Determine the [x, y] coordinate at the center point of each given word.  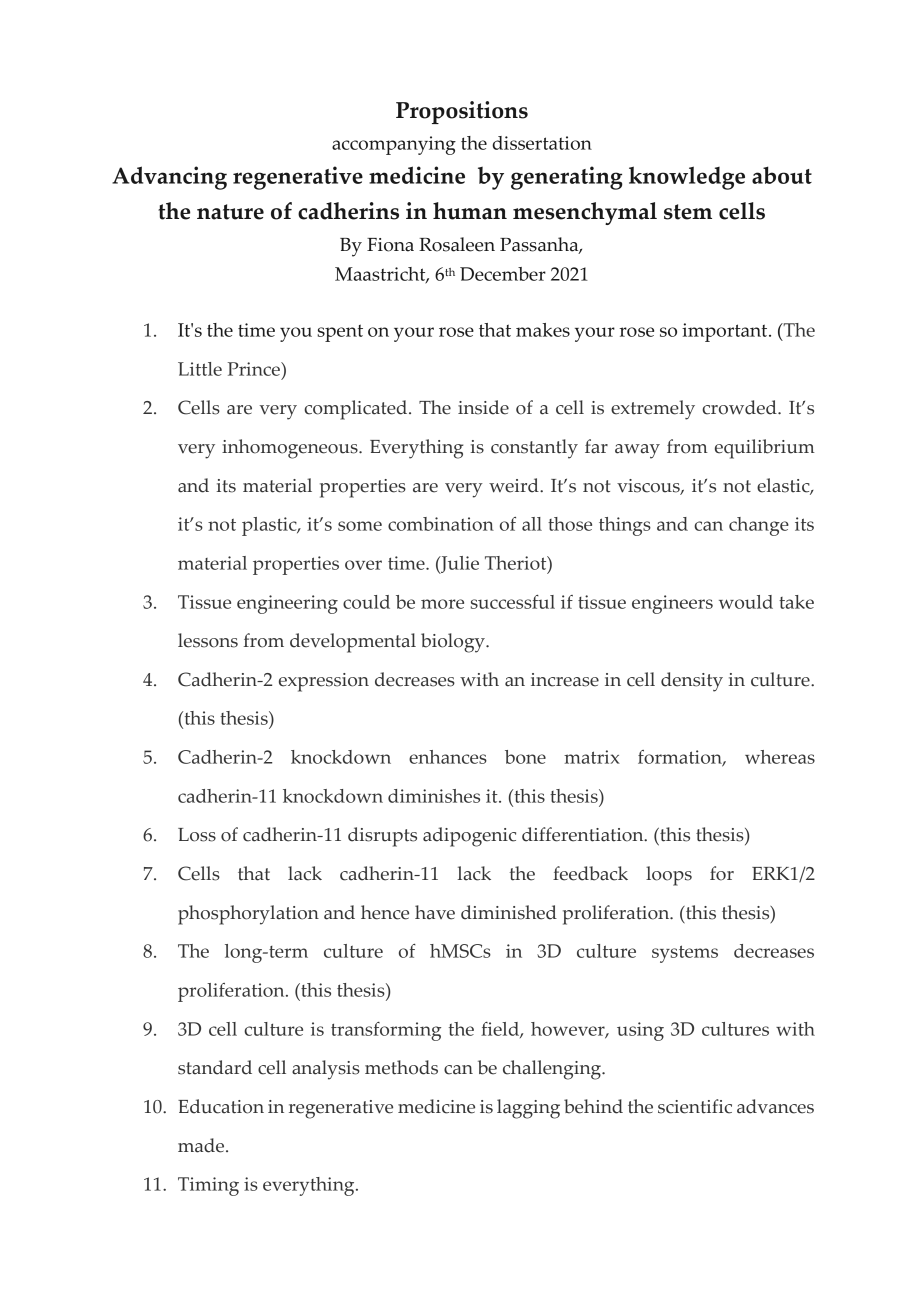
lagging [528, 1109]
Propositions [462, 112]
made [202, 1145]
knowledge [687, 178]
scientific [695, 1106]
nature [230, 212]
